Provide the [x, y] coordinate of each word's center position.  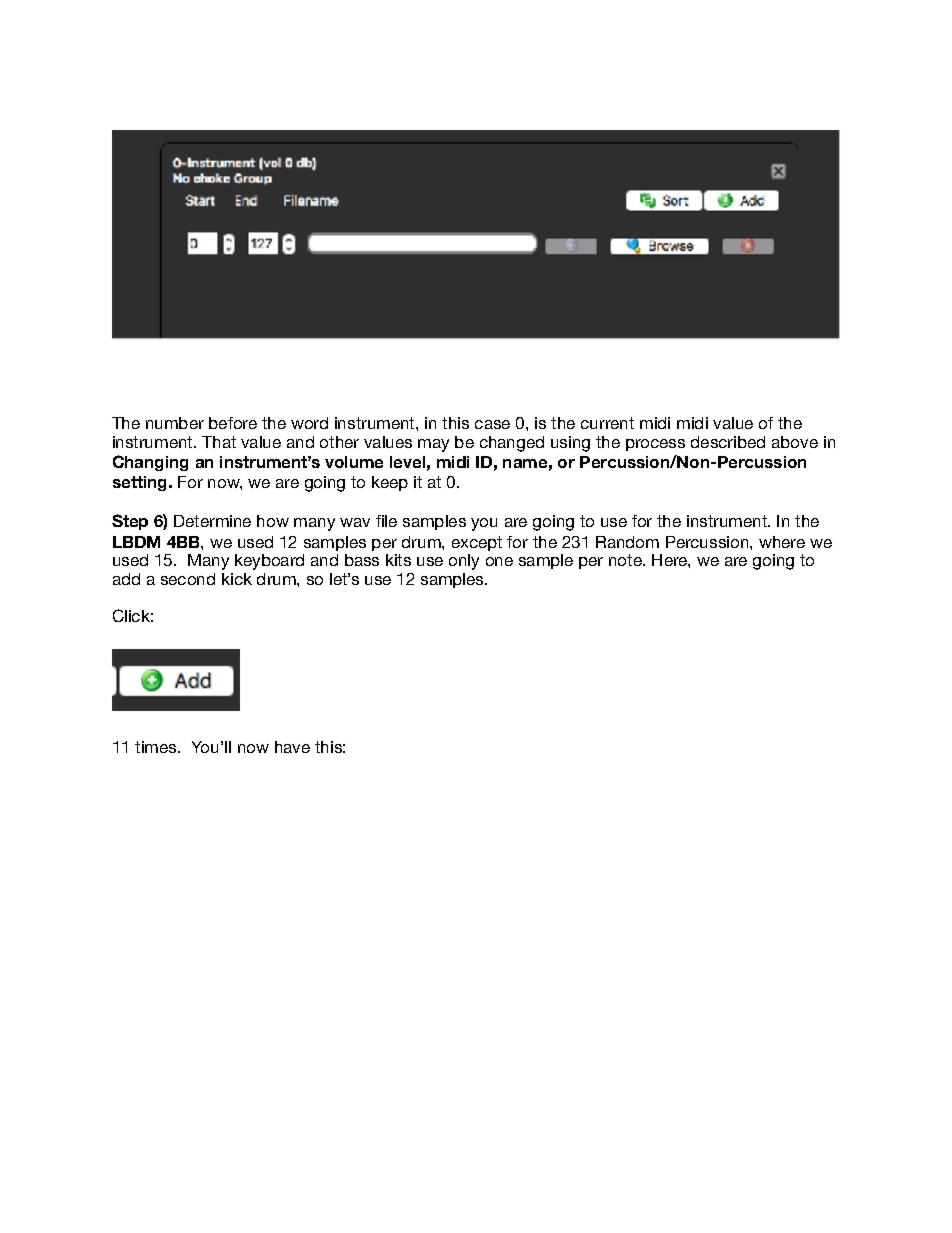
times [157, 747]
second [188, 579]
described [728, 442]
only [464, 562]
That [219, 442]
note [626, 560]
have [292, 747]
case [492, 424]
